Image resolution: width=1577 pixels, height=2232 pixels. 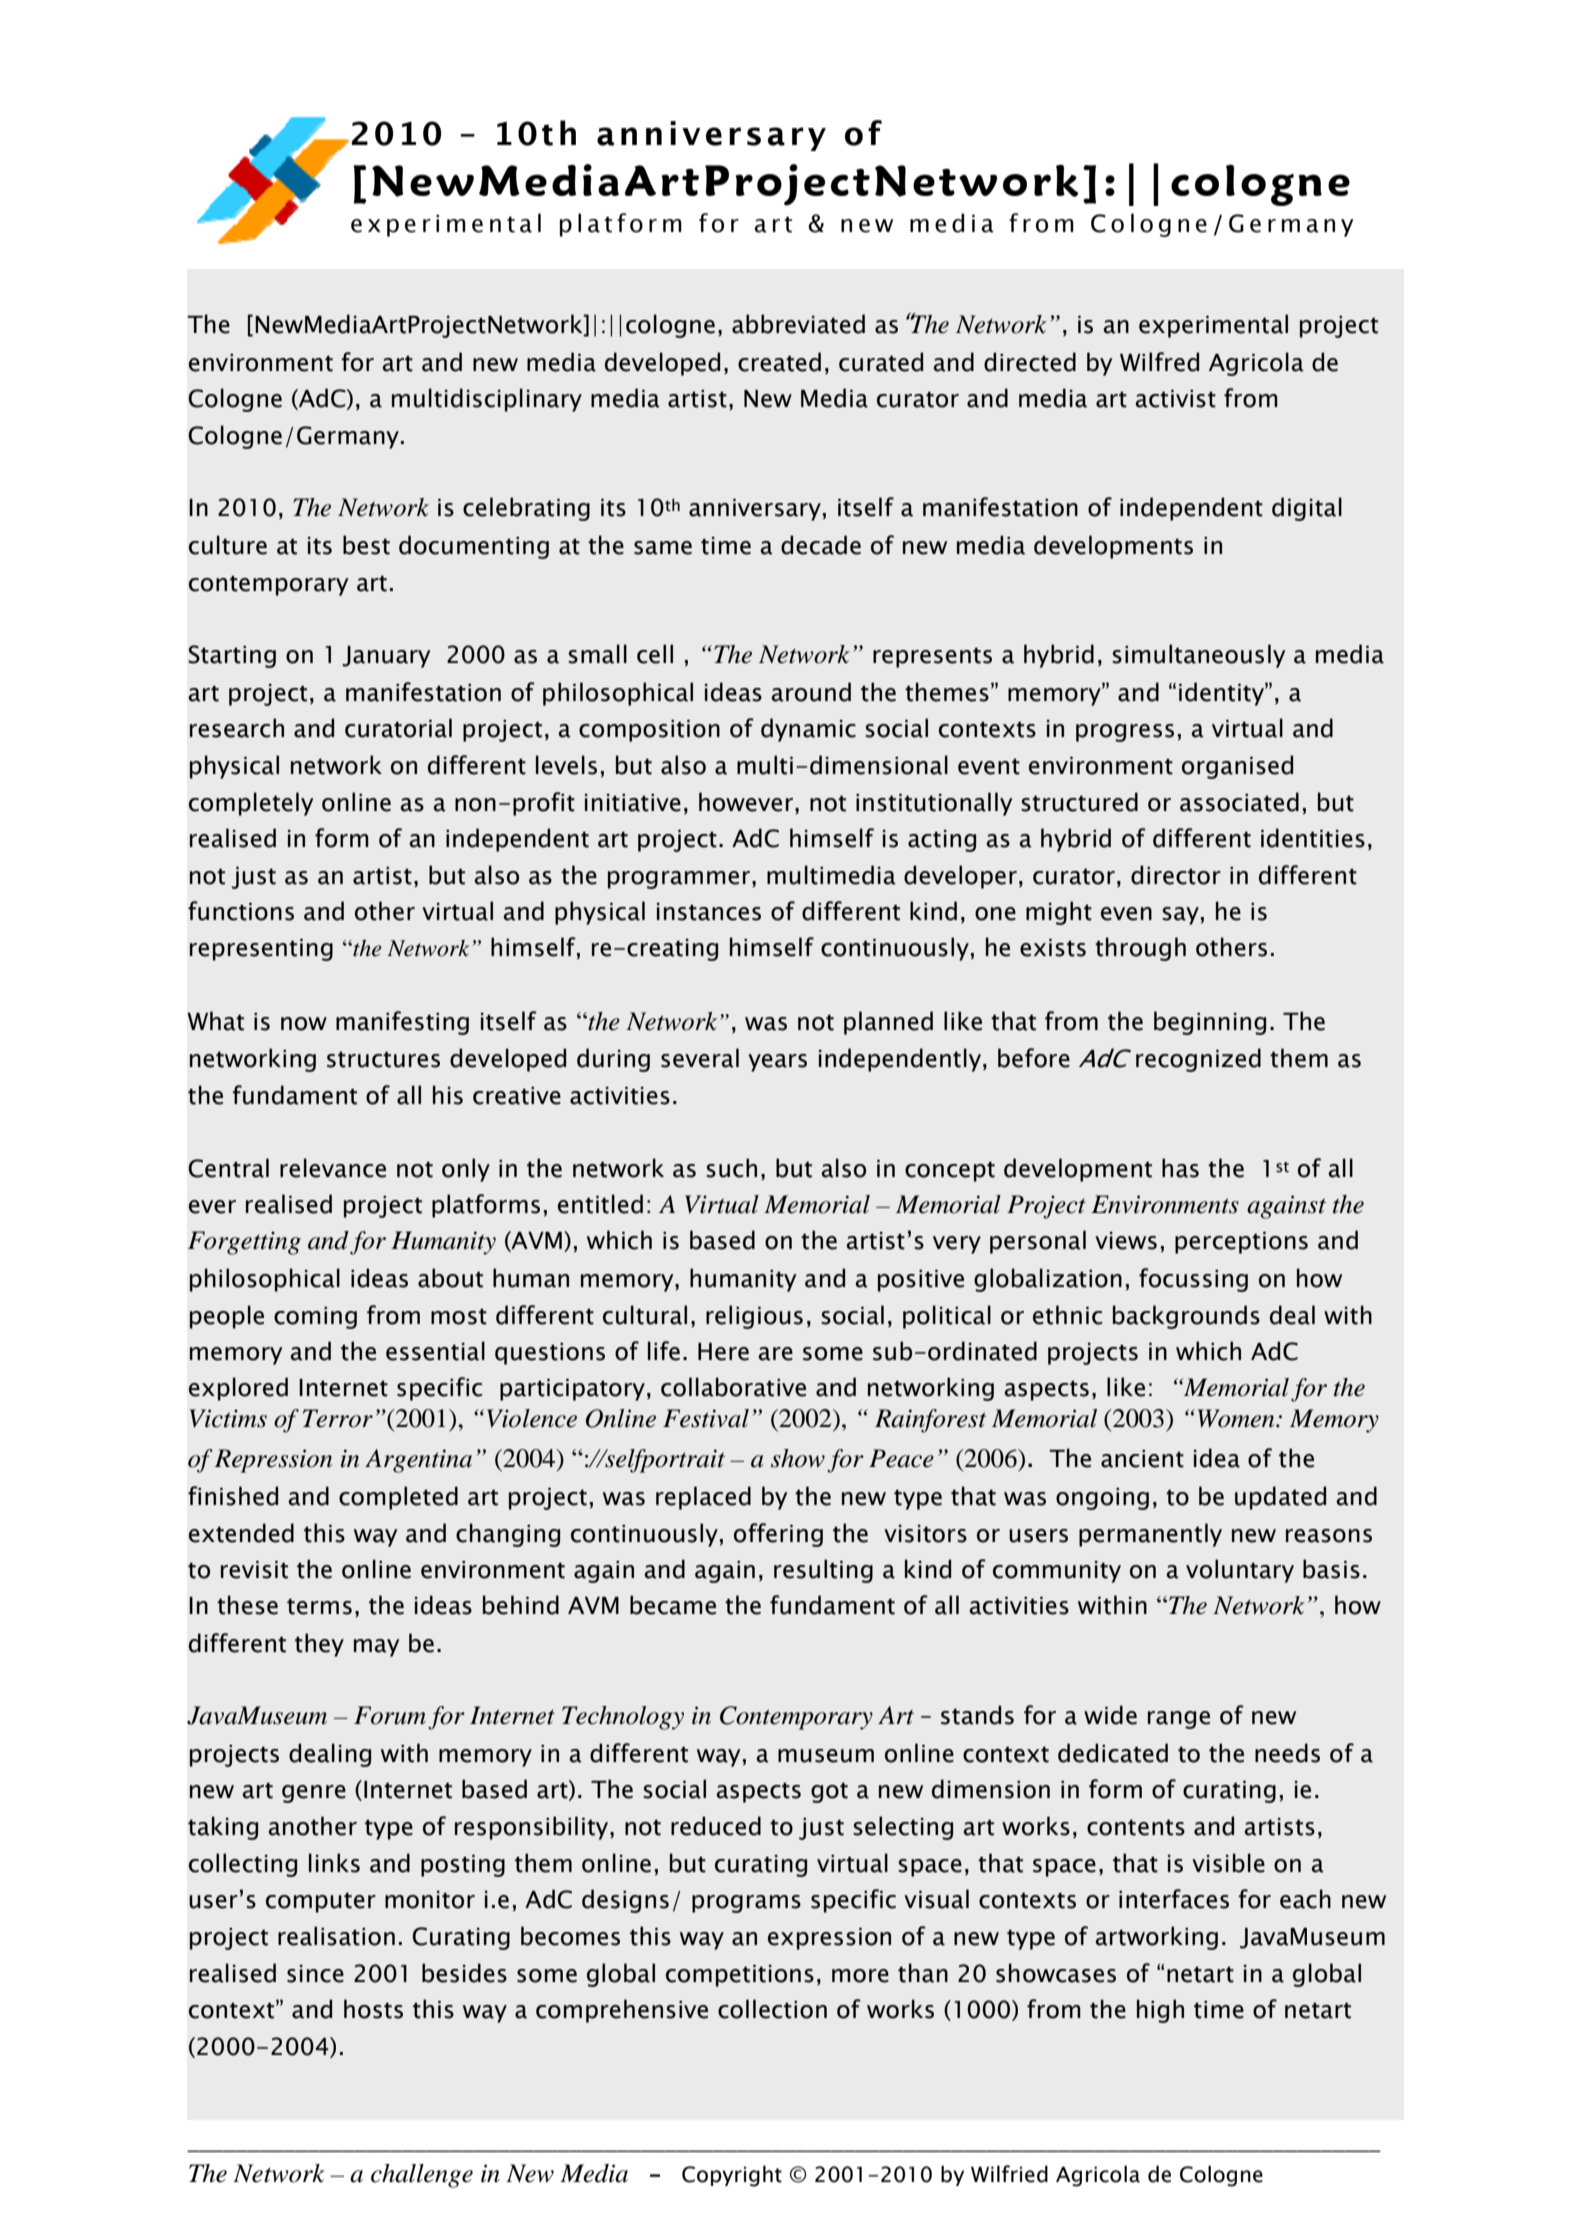 I want to click on created, so click(x=779, y=362).
